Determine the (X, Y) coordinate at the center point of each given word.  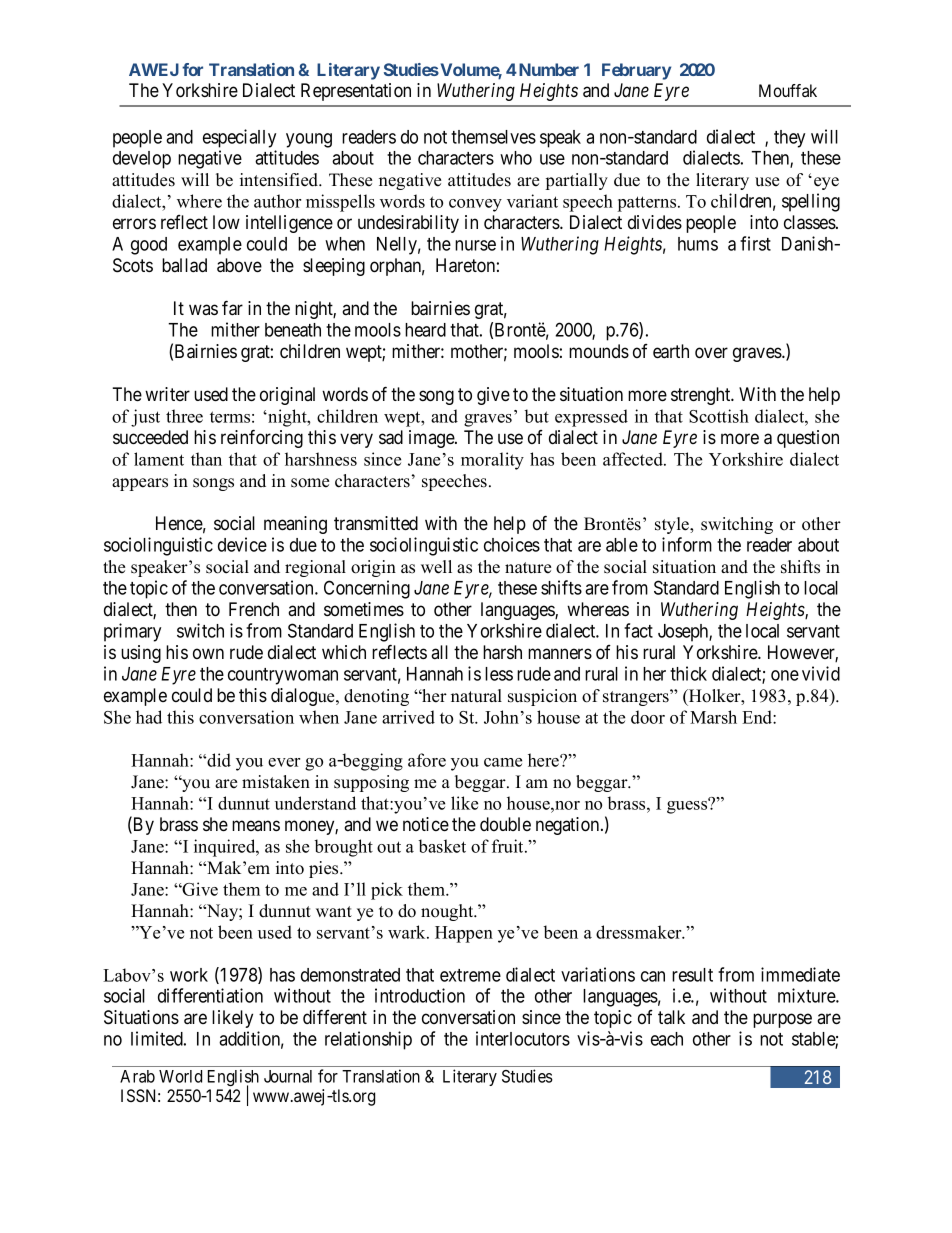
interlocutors (523, 1038)
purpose (782, 1020)
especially (239, 138)
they (789, 139)
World (180, 1076)
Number (549, 69)
